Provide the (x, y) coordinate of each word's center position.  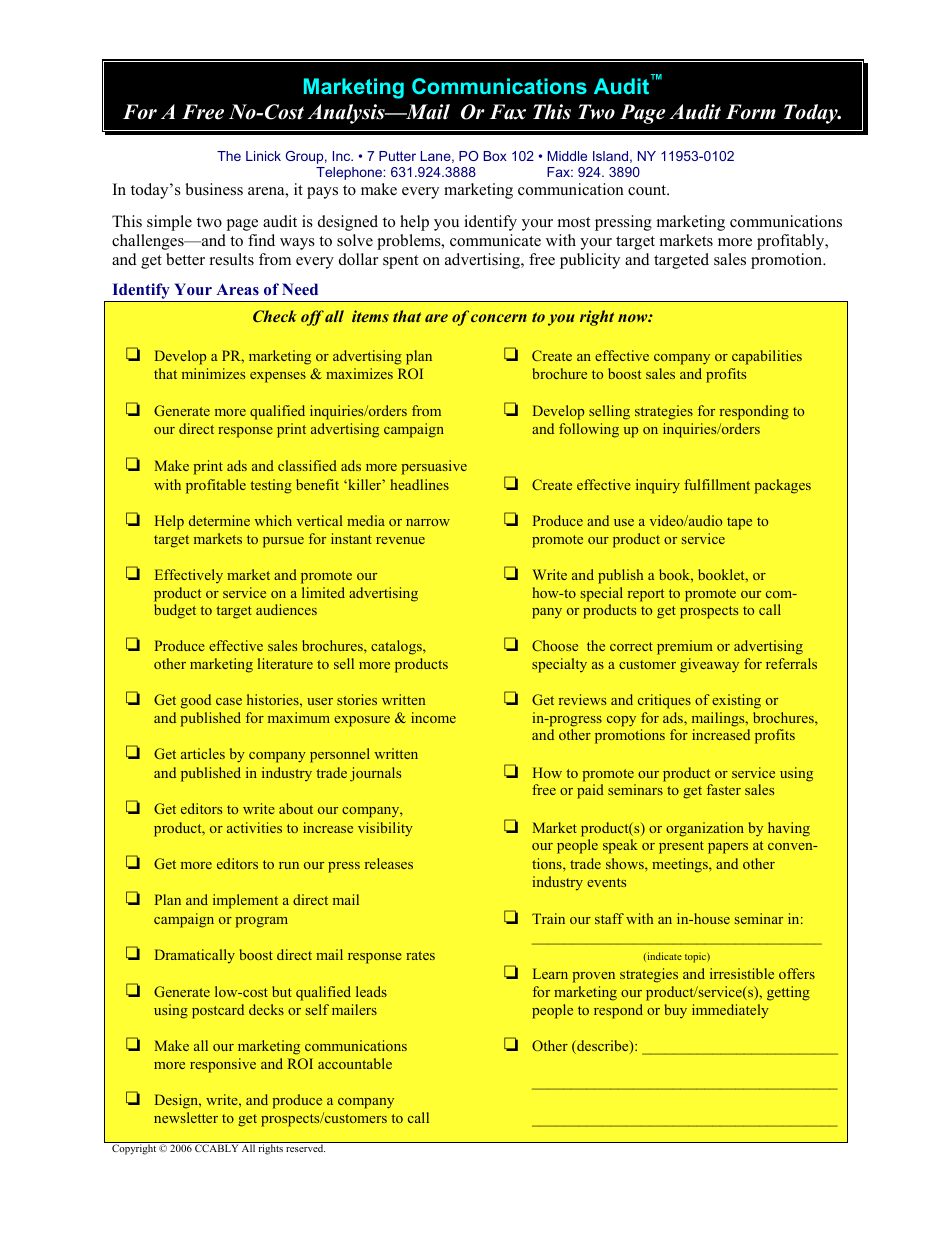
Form (751, 112)
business (214, 189)
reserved (305, 1148)
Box (495, 156)
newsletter (186, 1117)
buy (676, 1011)
